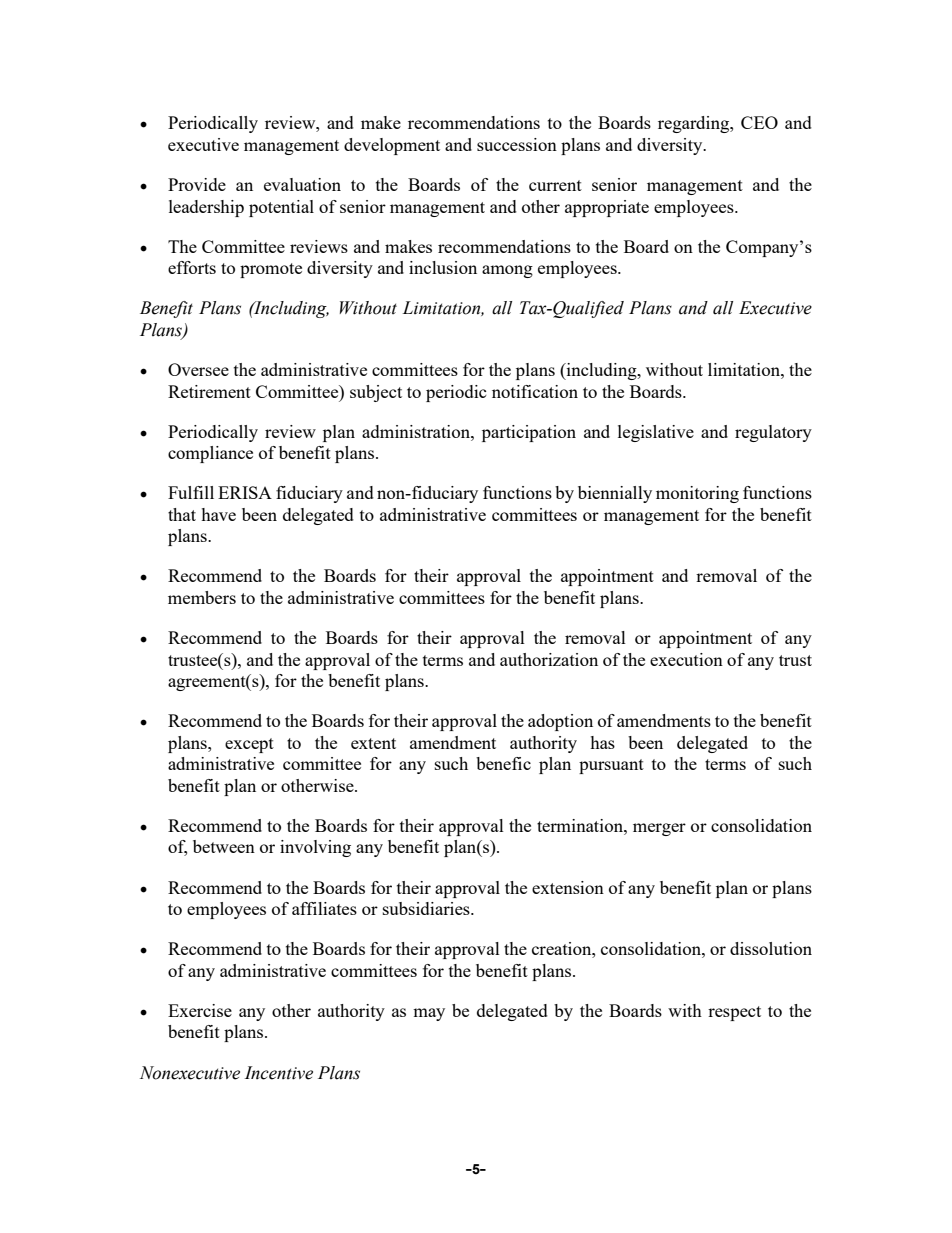 The image size is (952, 1233). What do you see at coordinates (503, 763) in the screenshot?
I see `benefic` at bounding box center [503, 763].
